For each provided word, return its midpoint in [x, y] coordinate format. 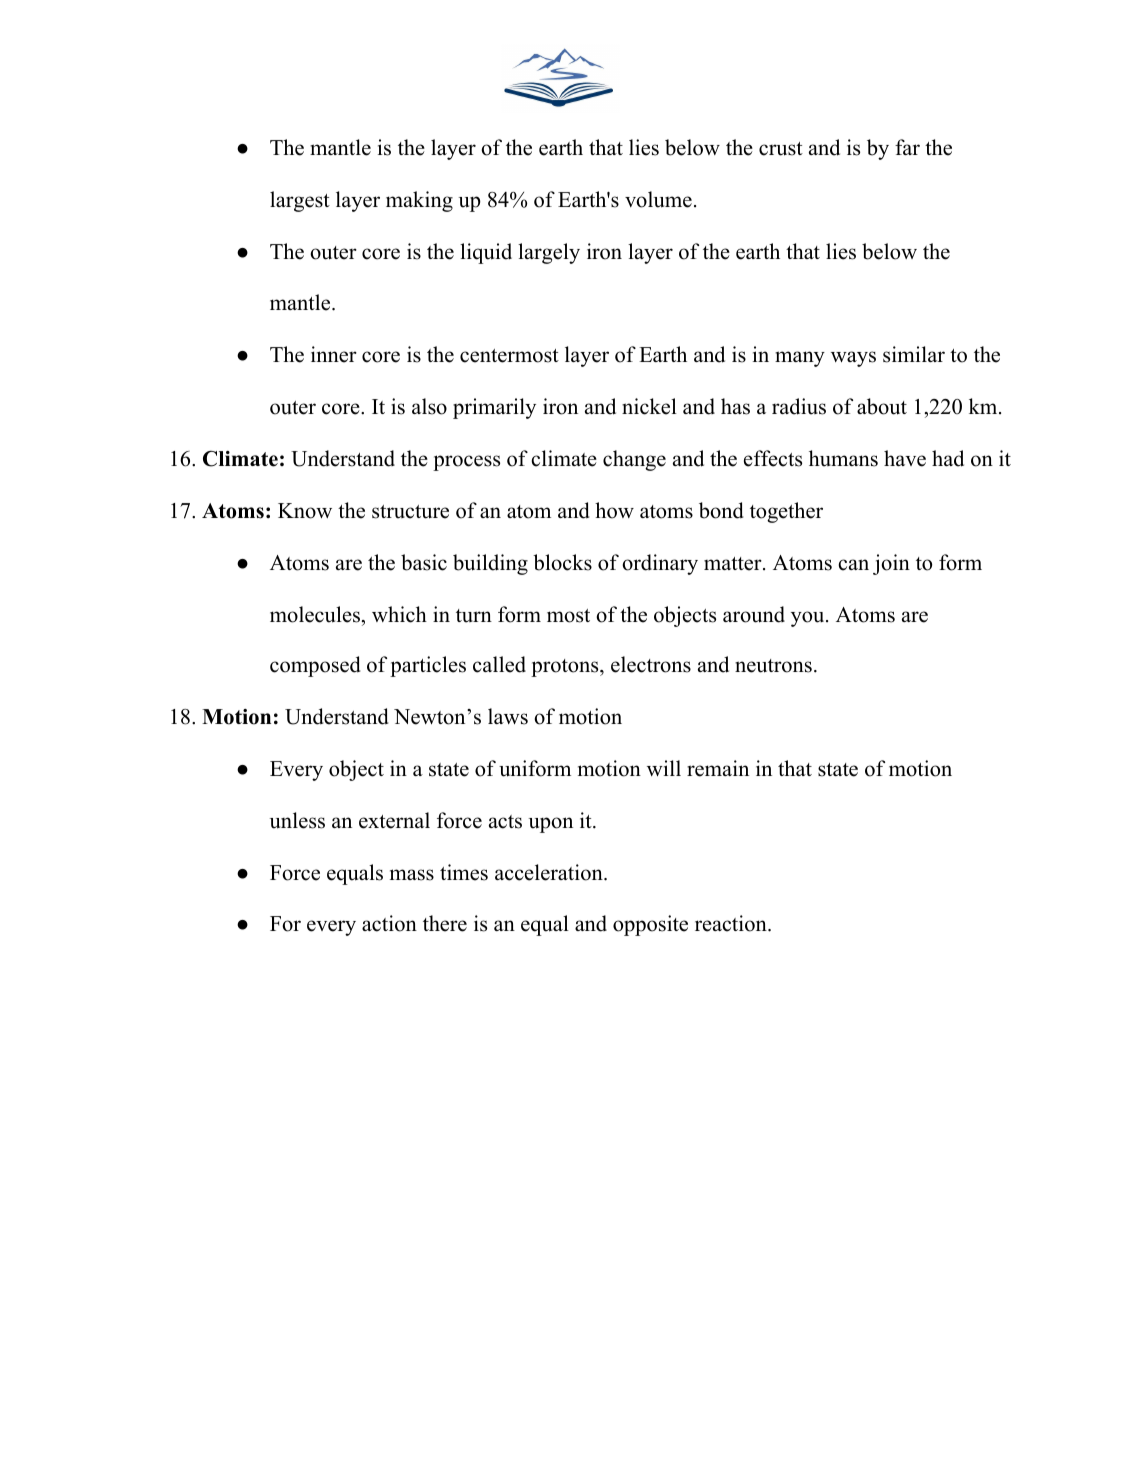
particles [428, 666]
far [907, 147]
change [634, 460]
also [429, 406]
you [807, 619]
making [419, 201]
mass [412, 875]
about [882, 406]
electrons [651, 664]
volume [658, 199]
